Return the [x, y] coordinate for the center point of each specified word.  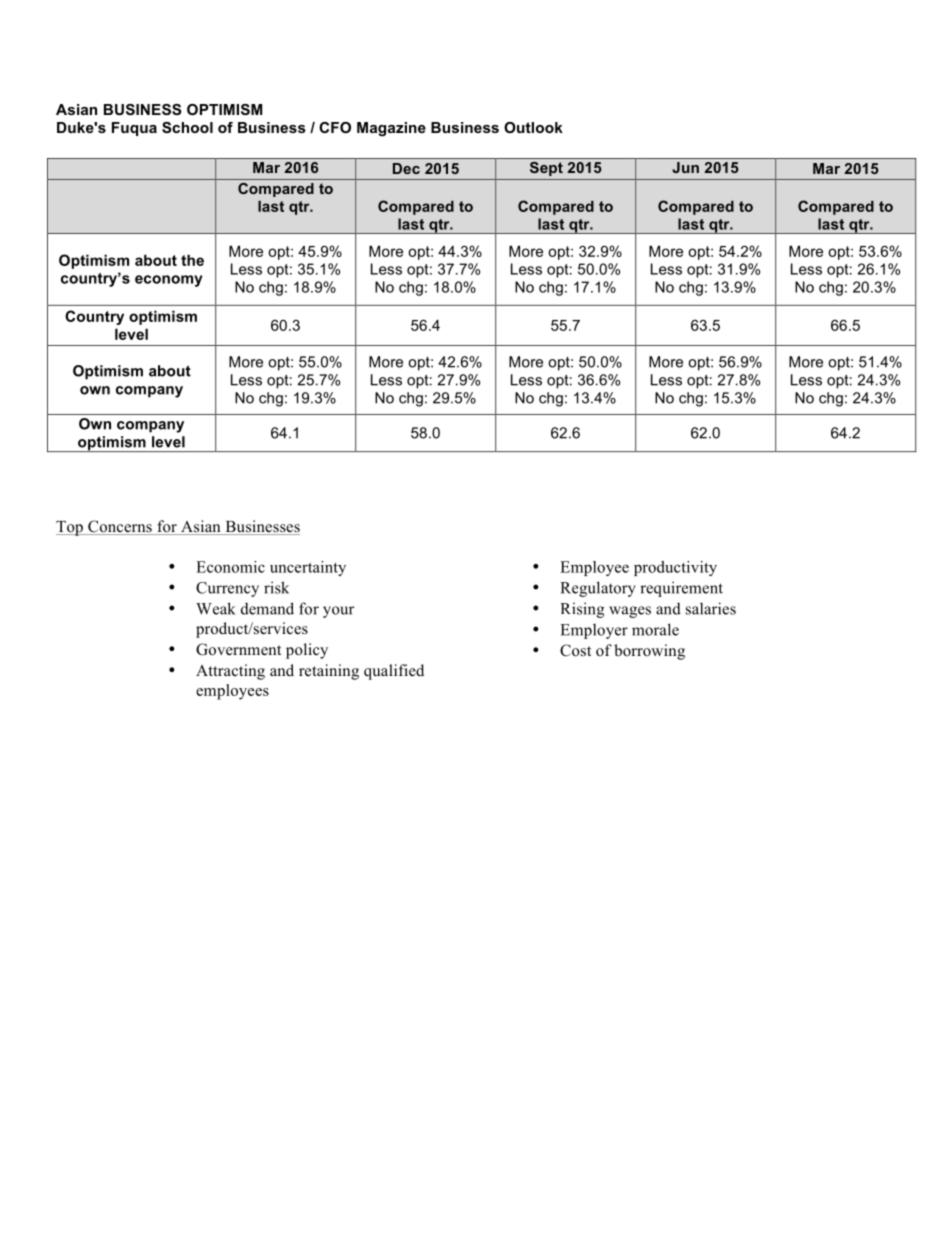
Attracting [230, 672]
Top [70, 528]
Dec [406, 168]
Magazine [391, 129]
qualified [394, 672]
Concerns [120, 527]
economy [168, 281]
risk [276, 587]
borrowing [649, 652]
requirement [681, 589]
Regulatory [598, 589]
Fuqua [134, 129]
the [192, 260]
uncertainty [308, 568]
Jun [685, 167]
